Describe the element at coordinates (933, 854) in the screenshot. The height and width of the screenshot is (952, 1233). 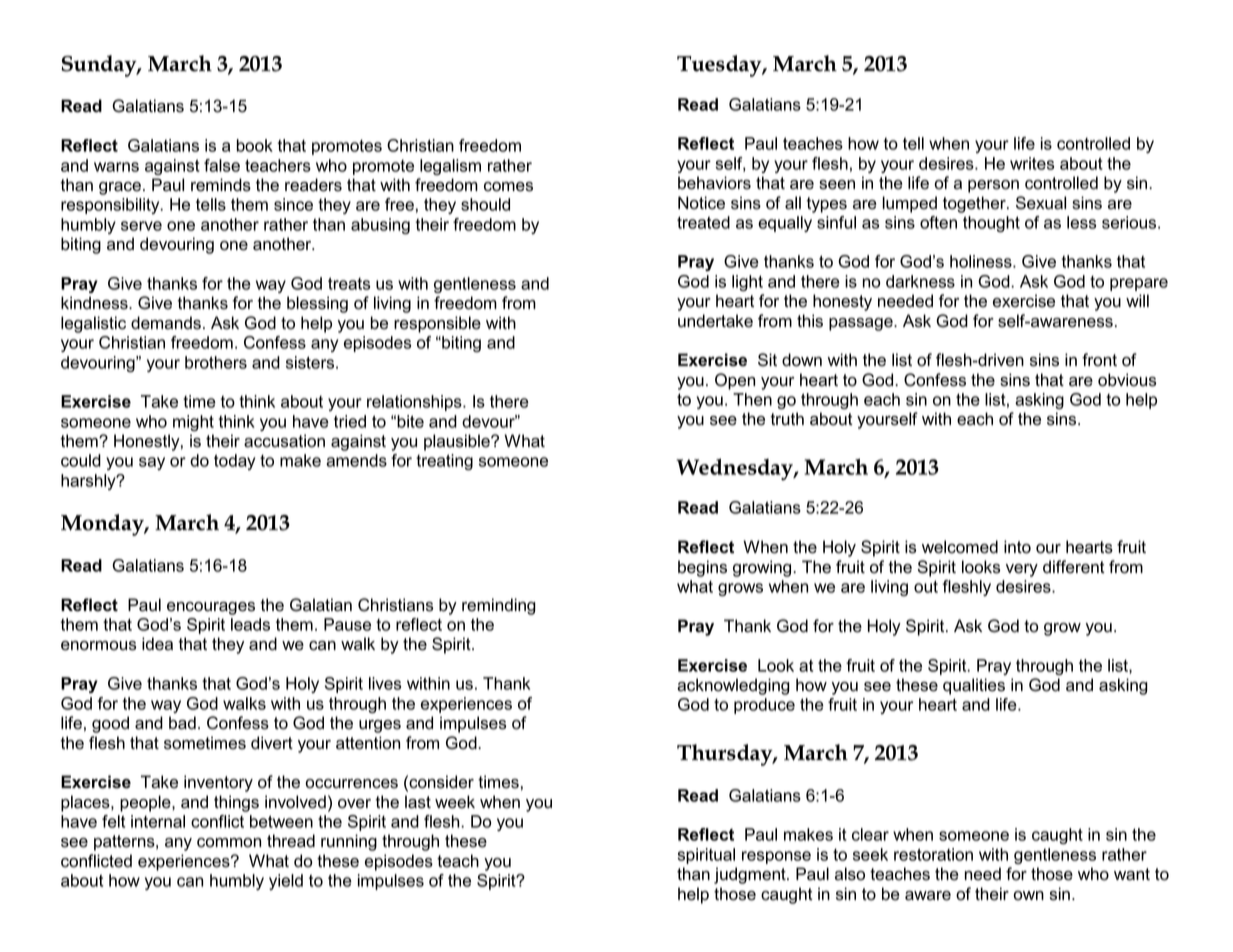
I see `restoration` at that location.
